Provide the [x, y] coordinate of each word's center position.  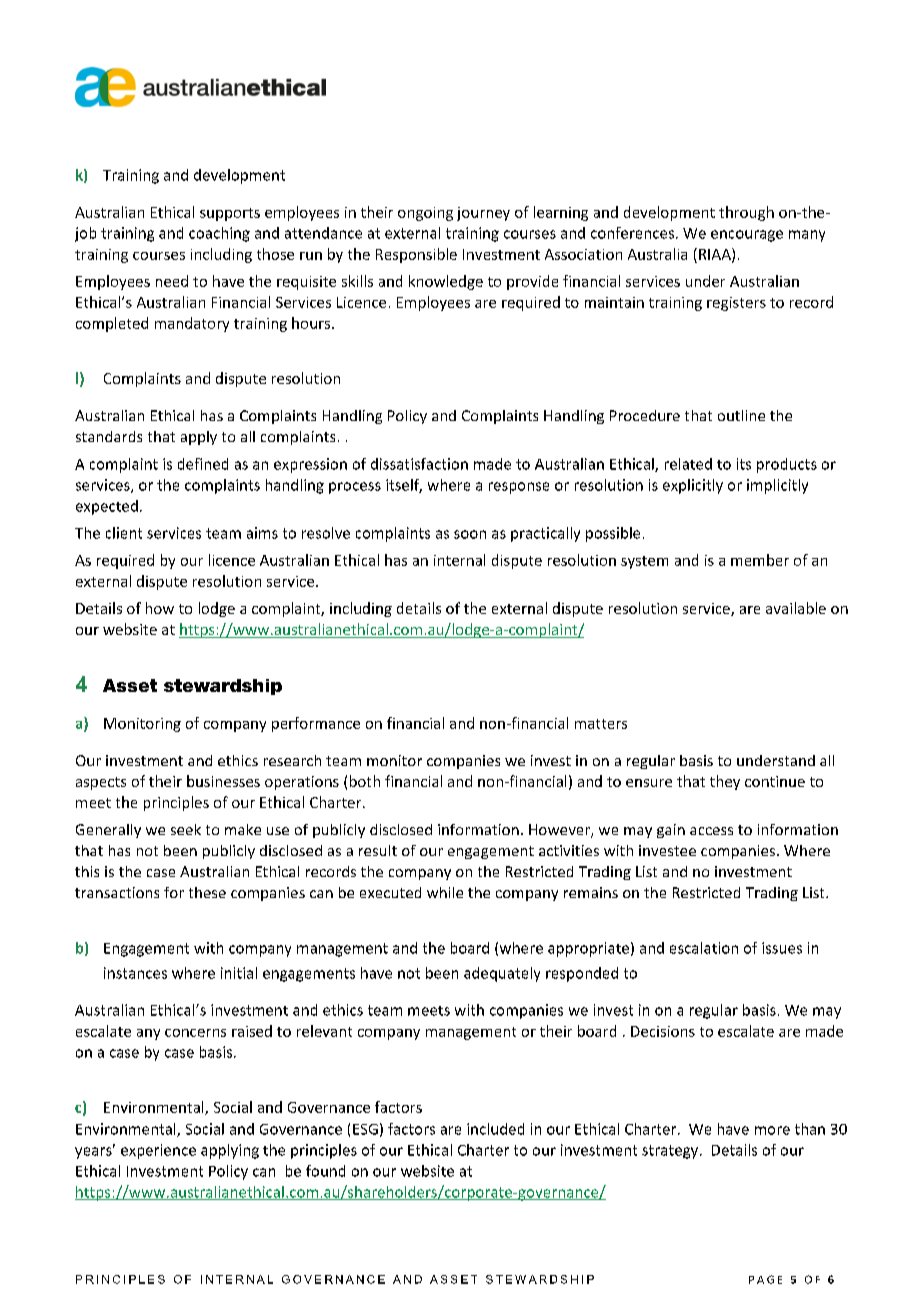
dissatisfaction [419, 464]
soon [470, 534]
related [688, 464]
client [124, 533]
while [445, 892]
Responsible [416, 255]
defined [203, 464]
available [796, 608]
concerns [195, 1033]
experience [158, 1151]
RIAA [716, 255]
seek [186, 829]
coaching [219, 234]
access [711, 831]
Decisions [663, 1031]
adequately [502, 974]
